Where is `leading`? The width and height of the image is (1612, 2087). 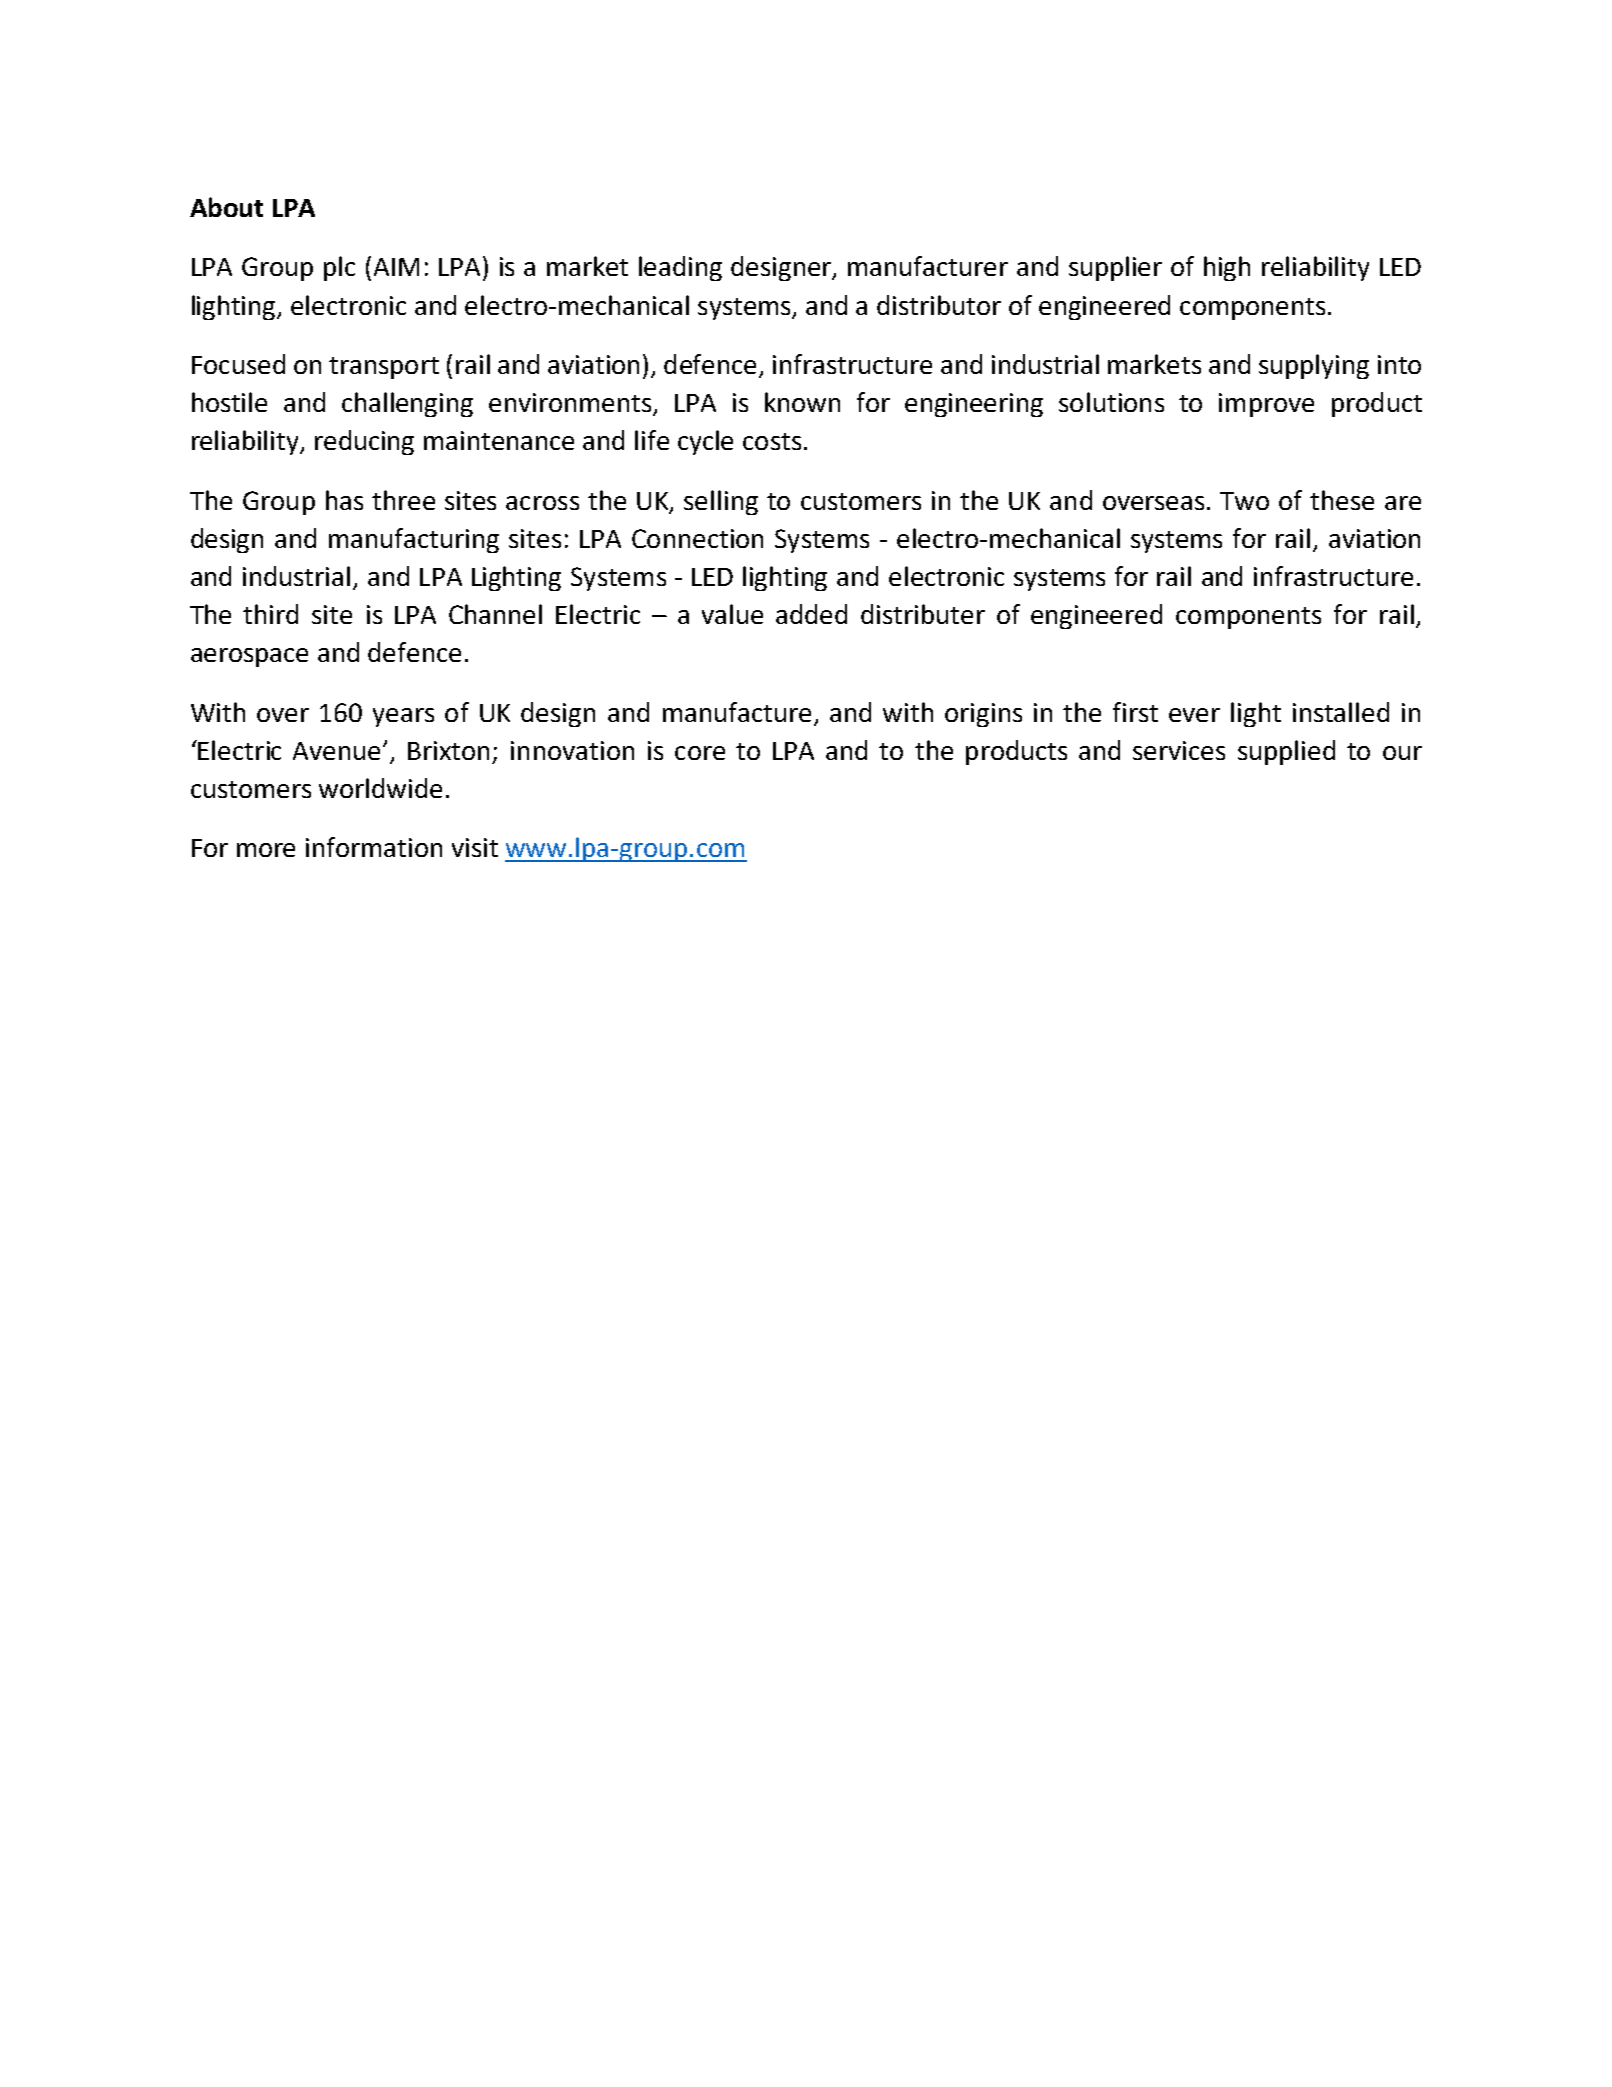
leading is located at coordinates (680, 268).
